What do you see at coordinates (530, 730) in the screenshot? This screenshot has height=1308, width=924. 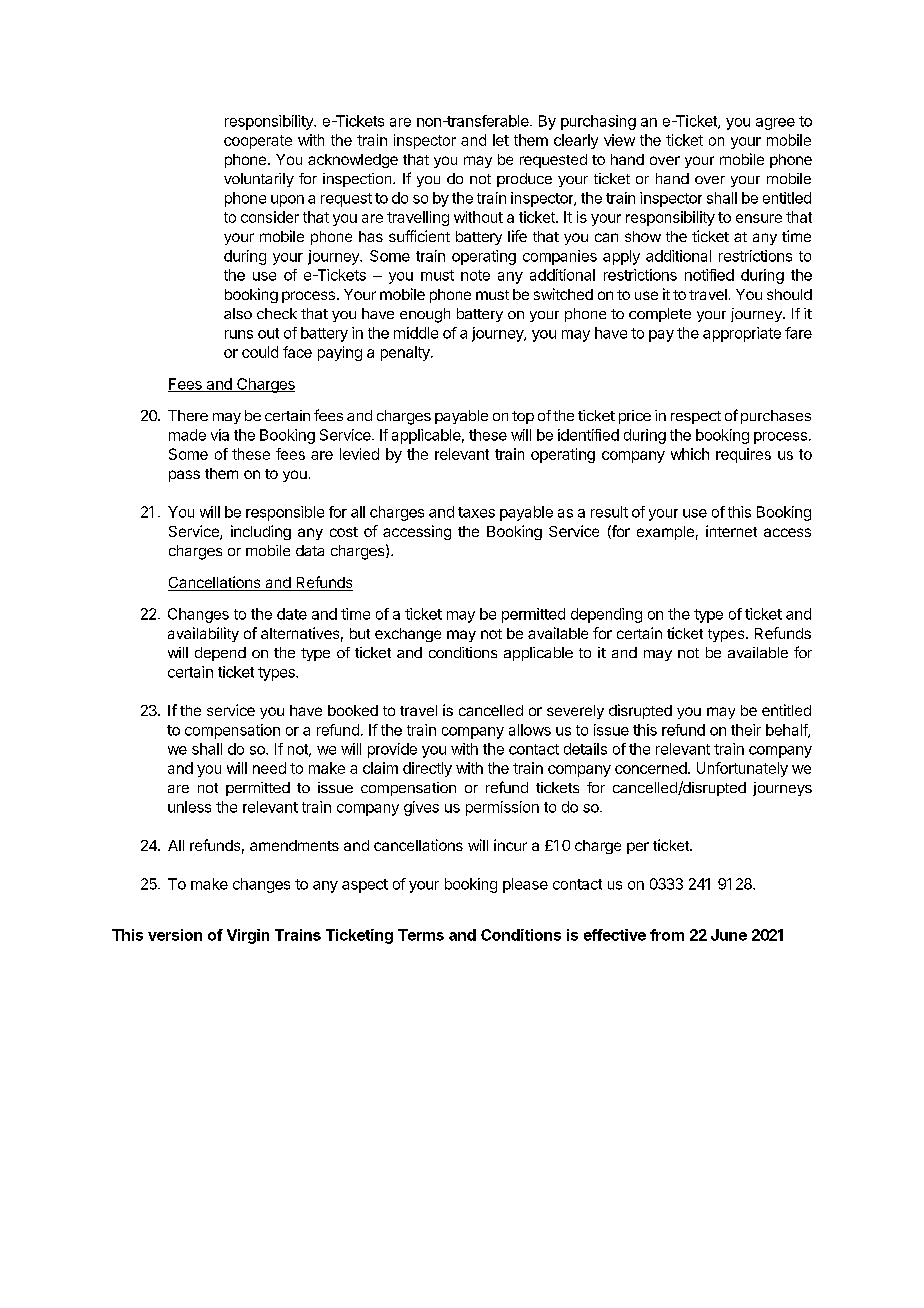 I see `allows` at bounding box center [530, 730].
